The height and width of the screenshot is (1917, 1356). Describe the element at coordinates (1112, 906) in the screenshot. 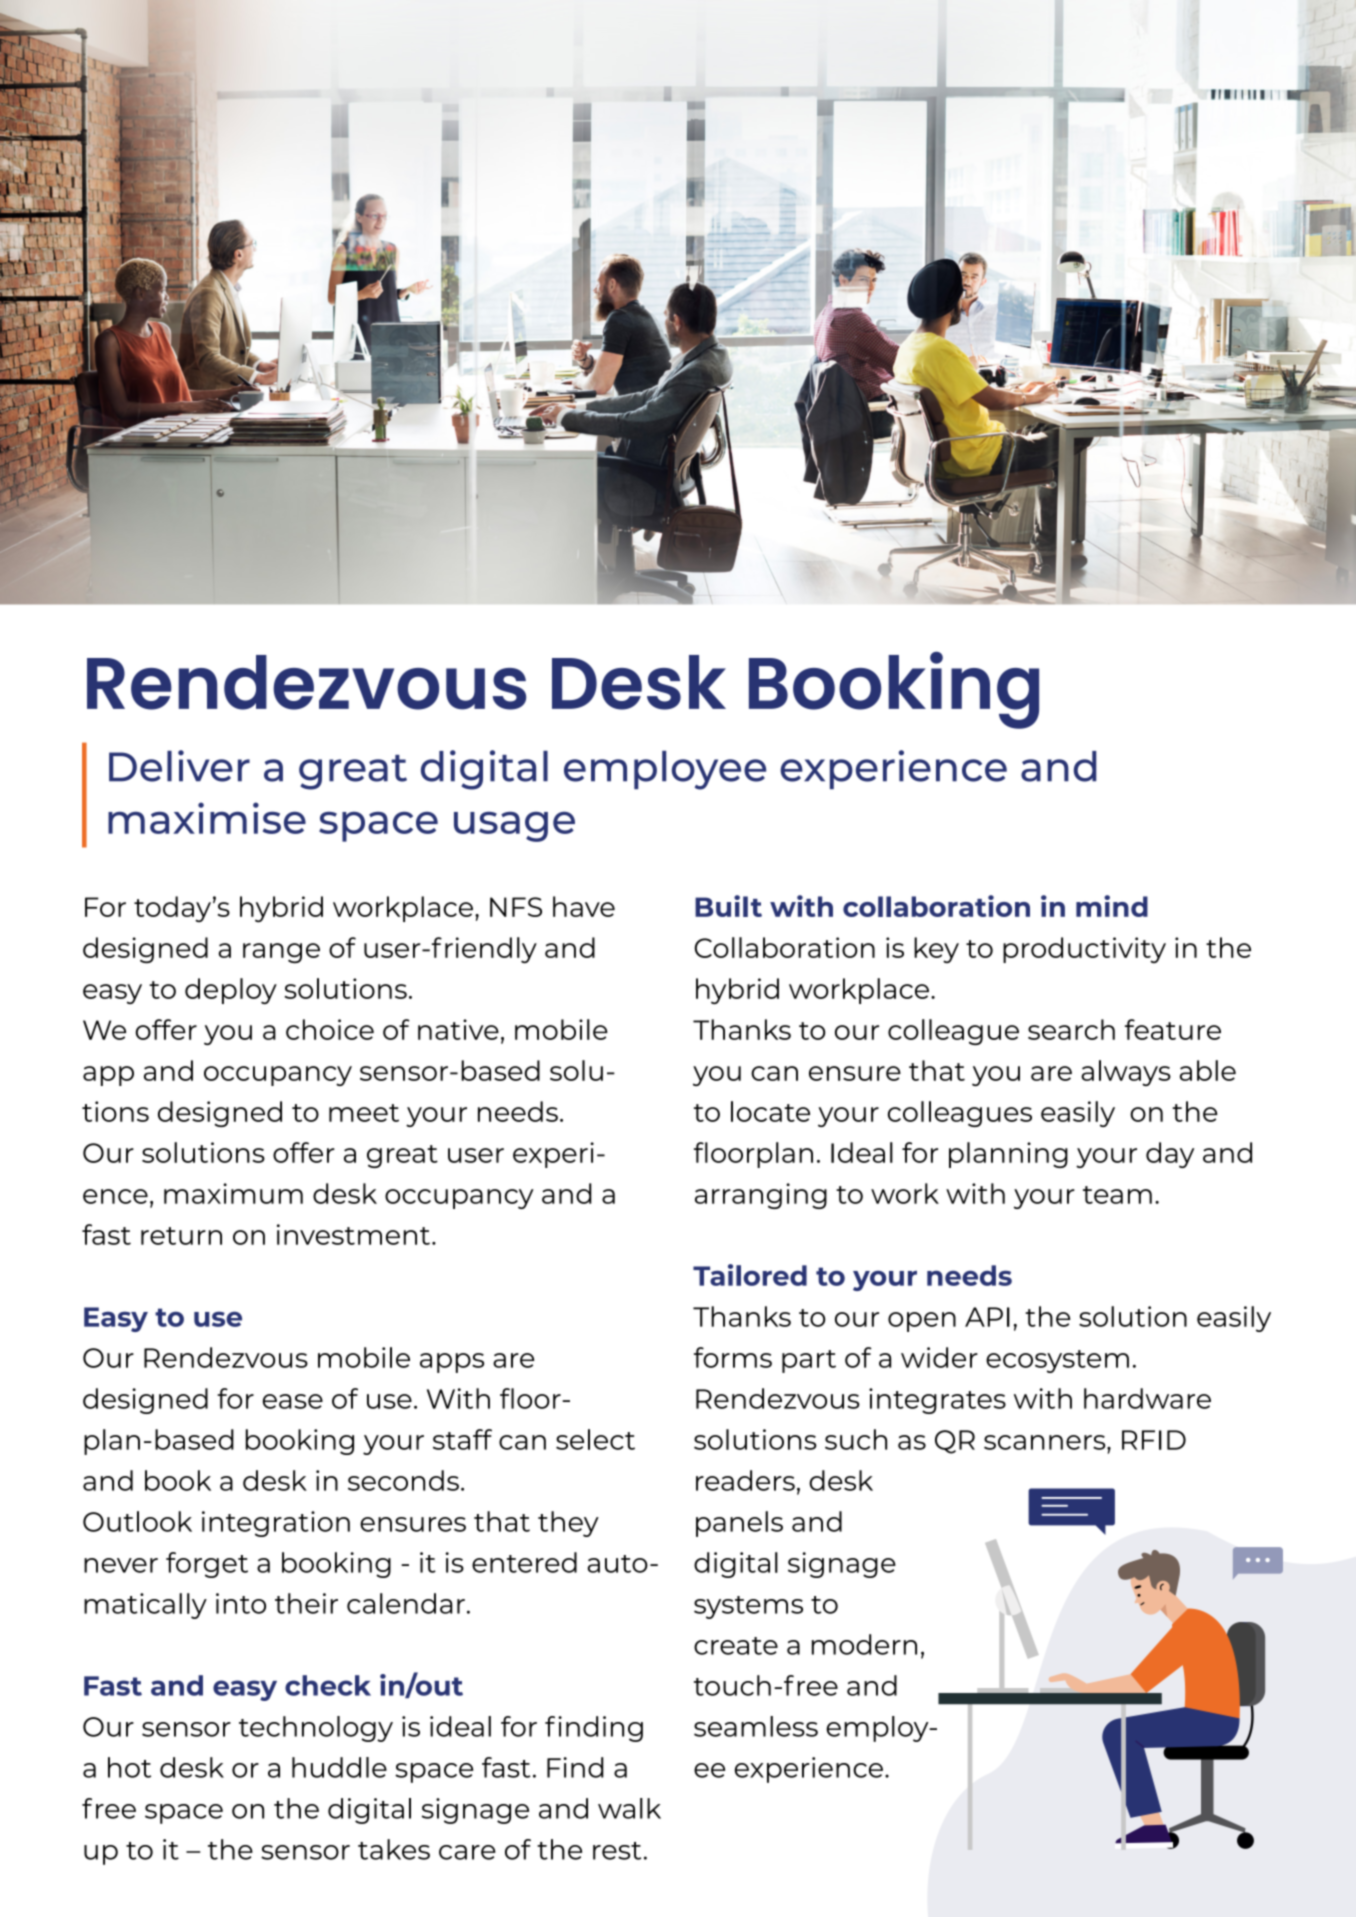

I see `mind` at that location.
